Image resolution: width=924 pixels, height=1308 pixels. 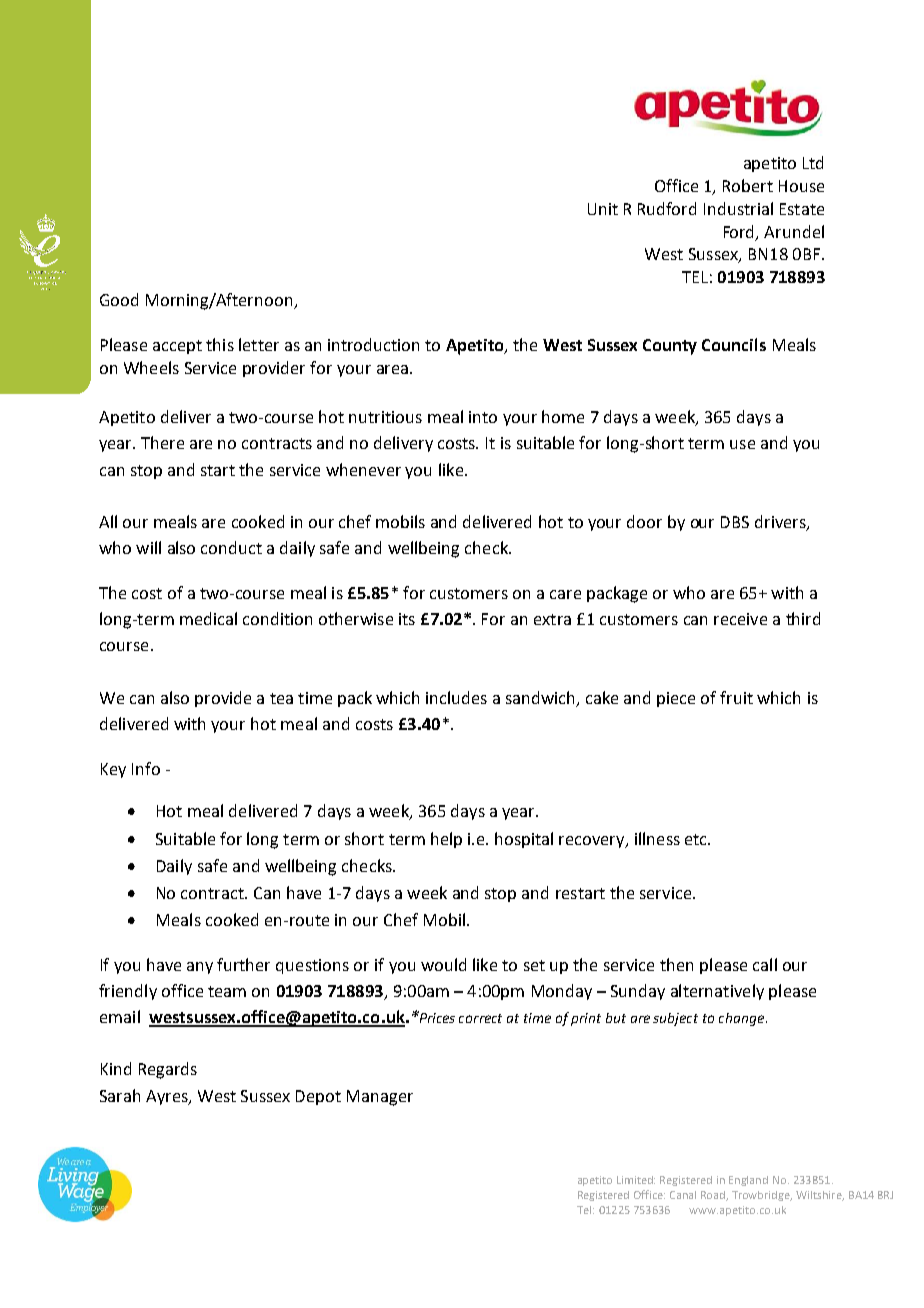 What do you see at coordinates (119, 299) in the screenshot?
I see `Good` at bounding box center [119, 299].
